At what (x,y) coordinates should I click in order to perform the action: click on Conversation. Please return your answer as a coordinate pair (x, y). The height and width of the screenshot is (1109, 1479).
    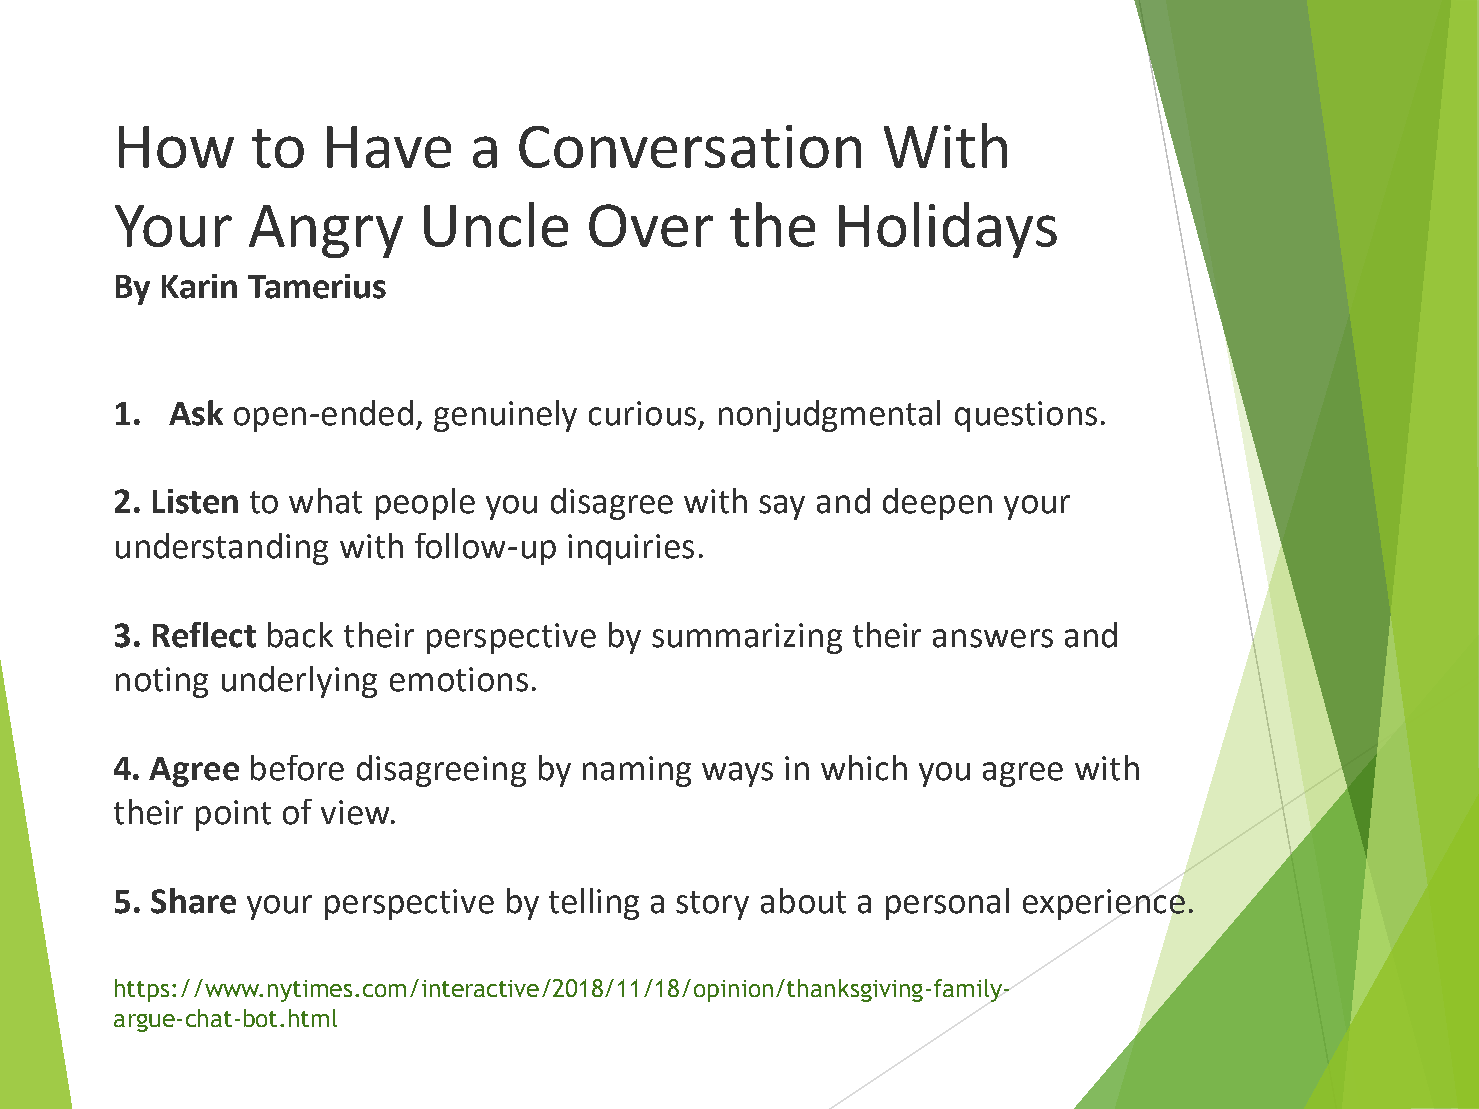
    Looking at the image, I should click on (690, 146).
